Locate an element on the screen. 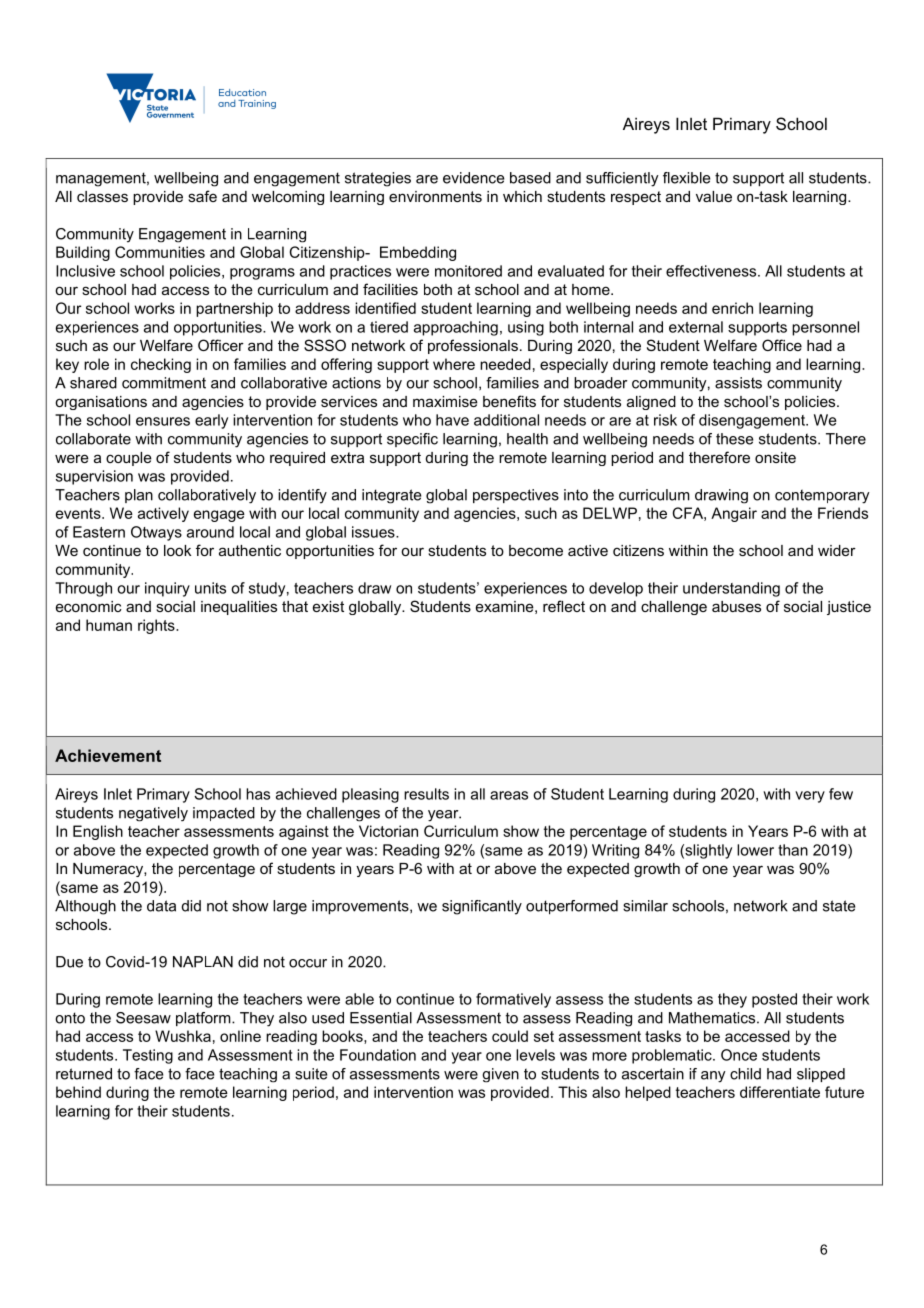 Image resolution: width=924 pixels, height=1308 pixels. value is located at coordinates (714, 196).
